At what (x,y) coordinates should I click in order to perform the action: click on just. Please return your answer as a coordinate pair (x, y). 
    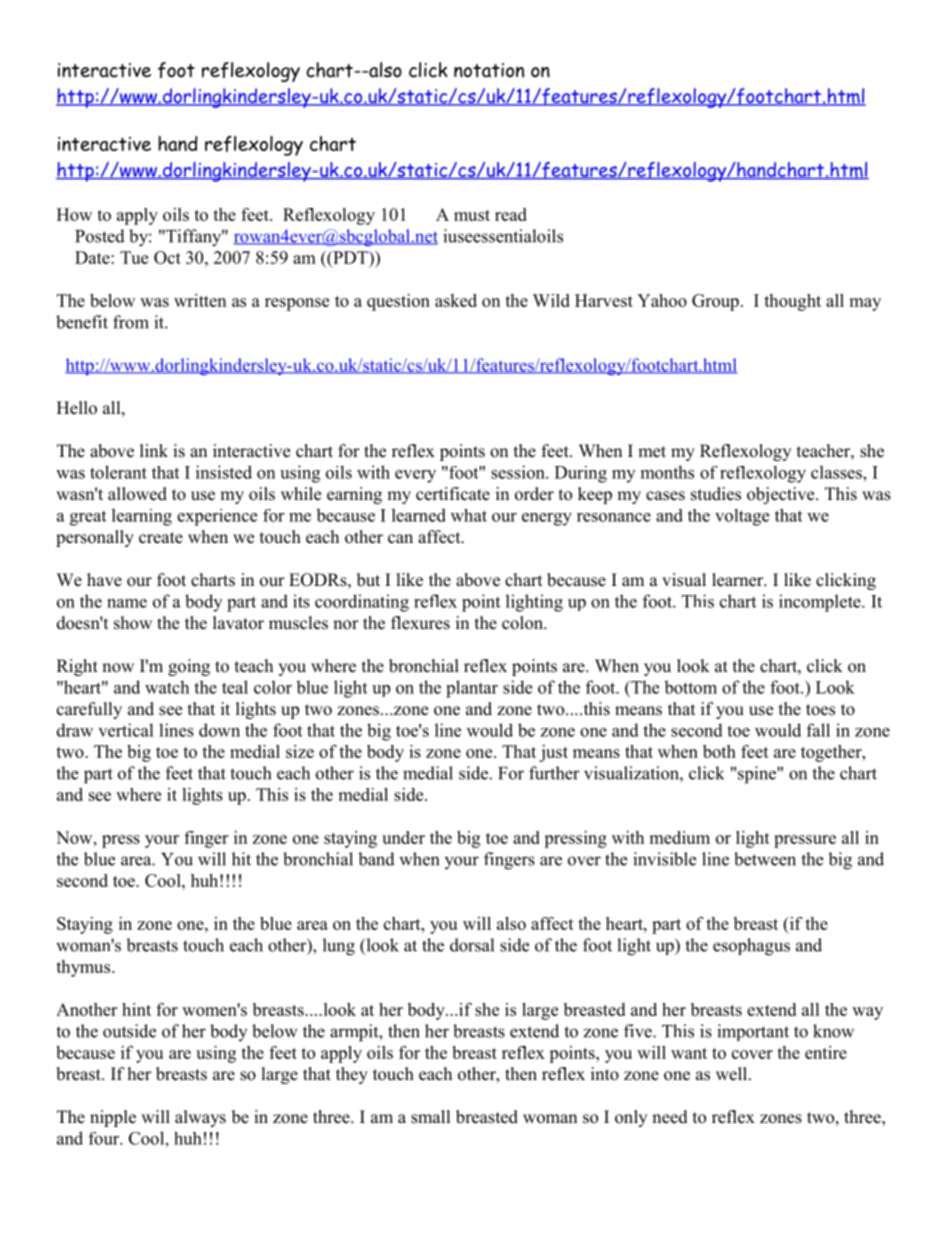
    Looking at the image, I should click on (553, 753).
